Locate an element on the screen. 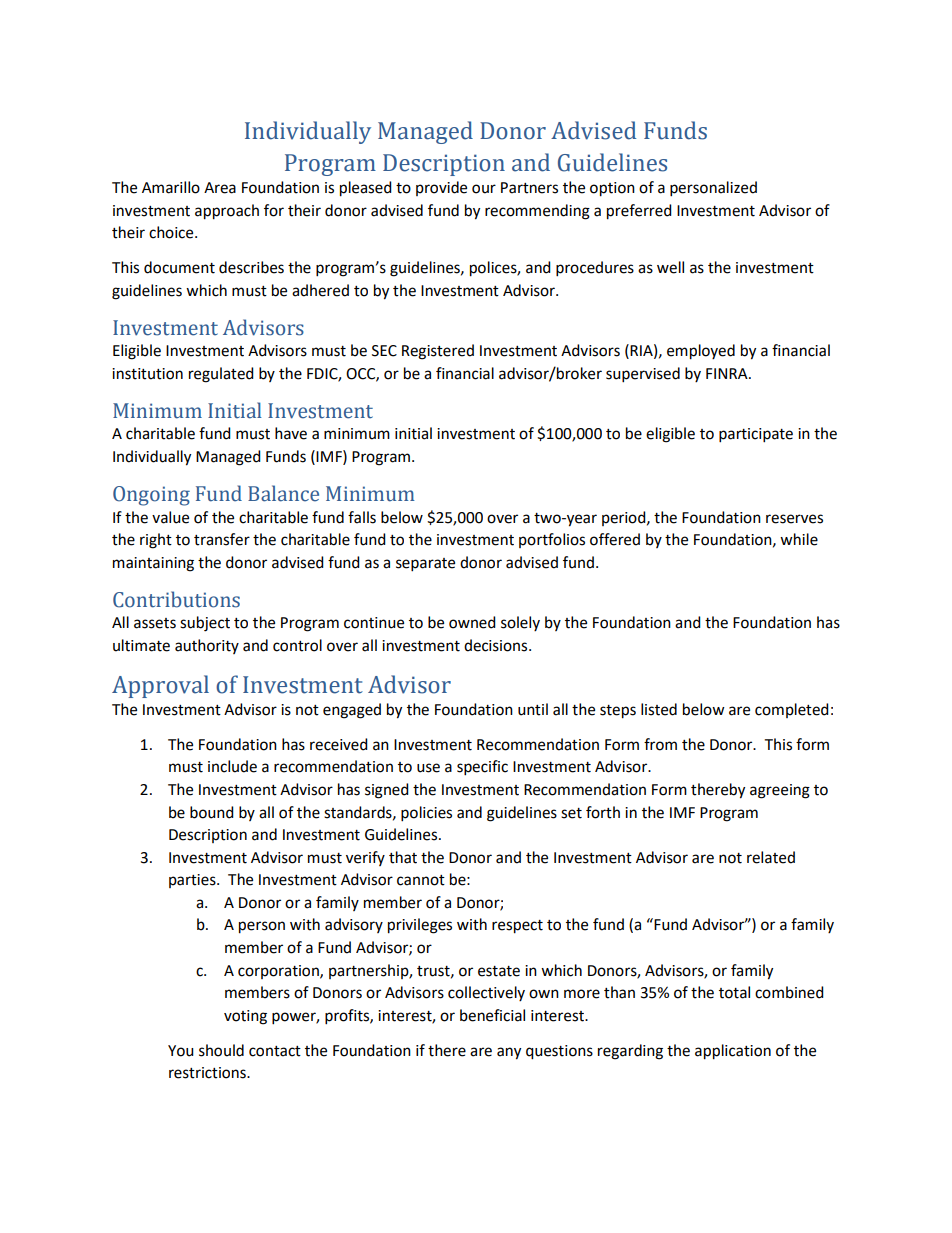 The height and width of the screenshot is (1233, 952). while is located at coordinates (799, 539).
